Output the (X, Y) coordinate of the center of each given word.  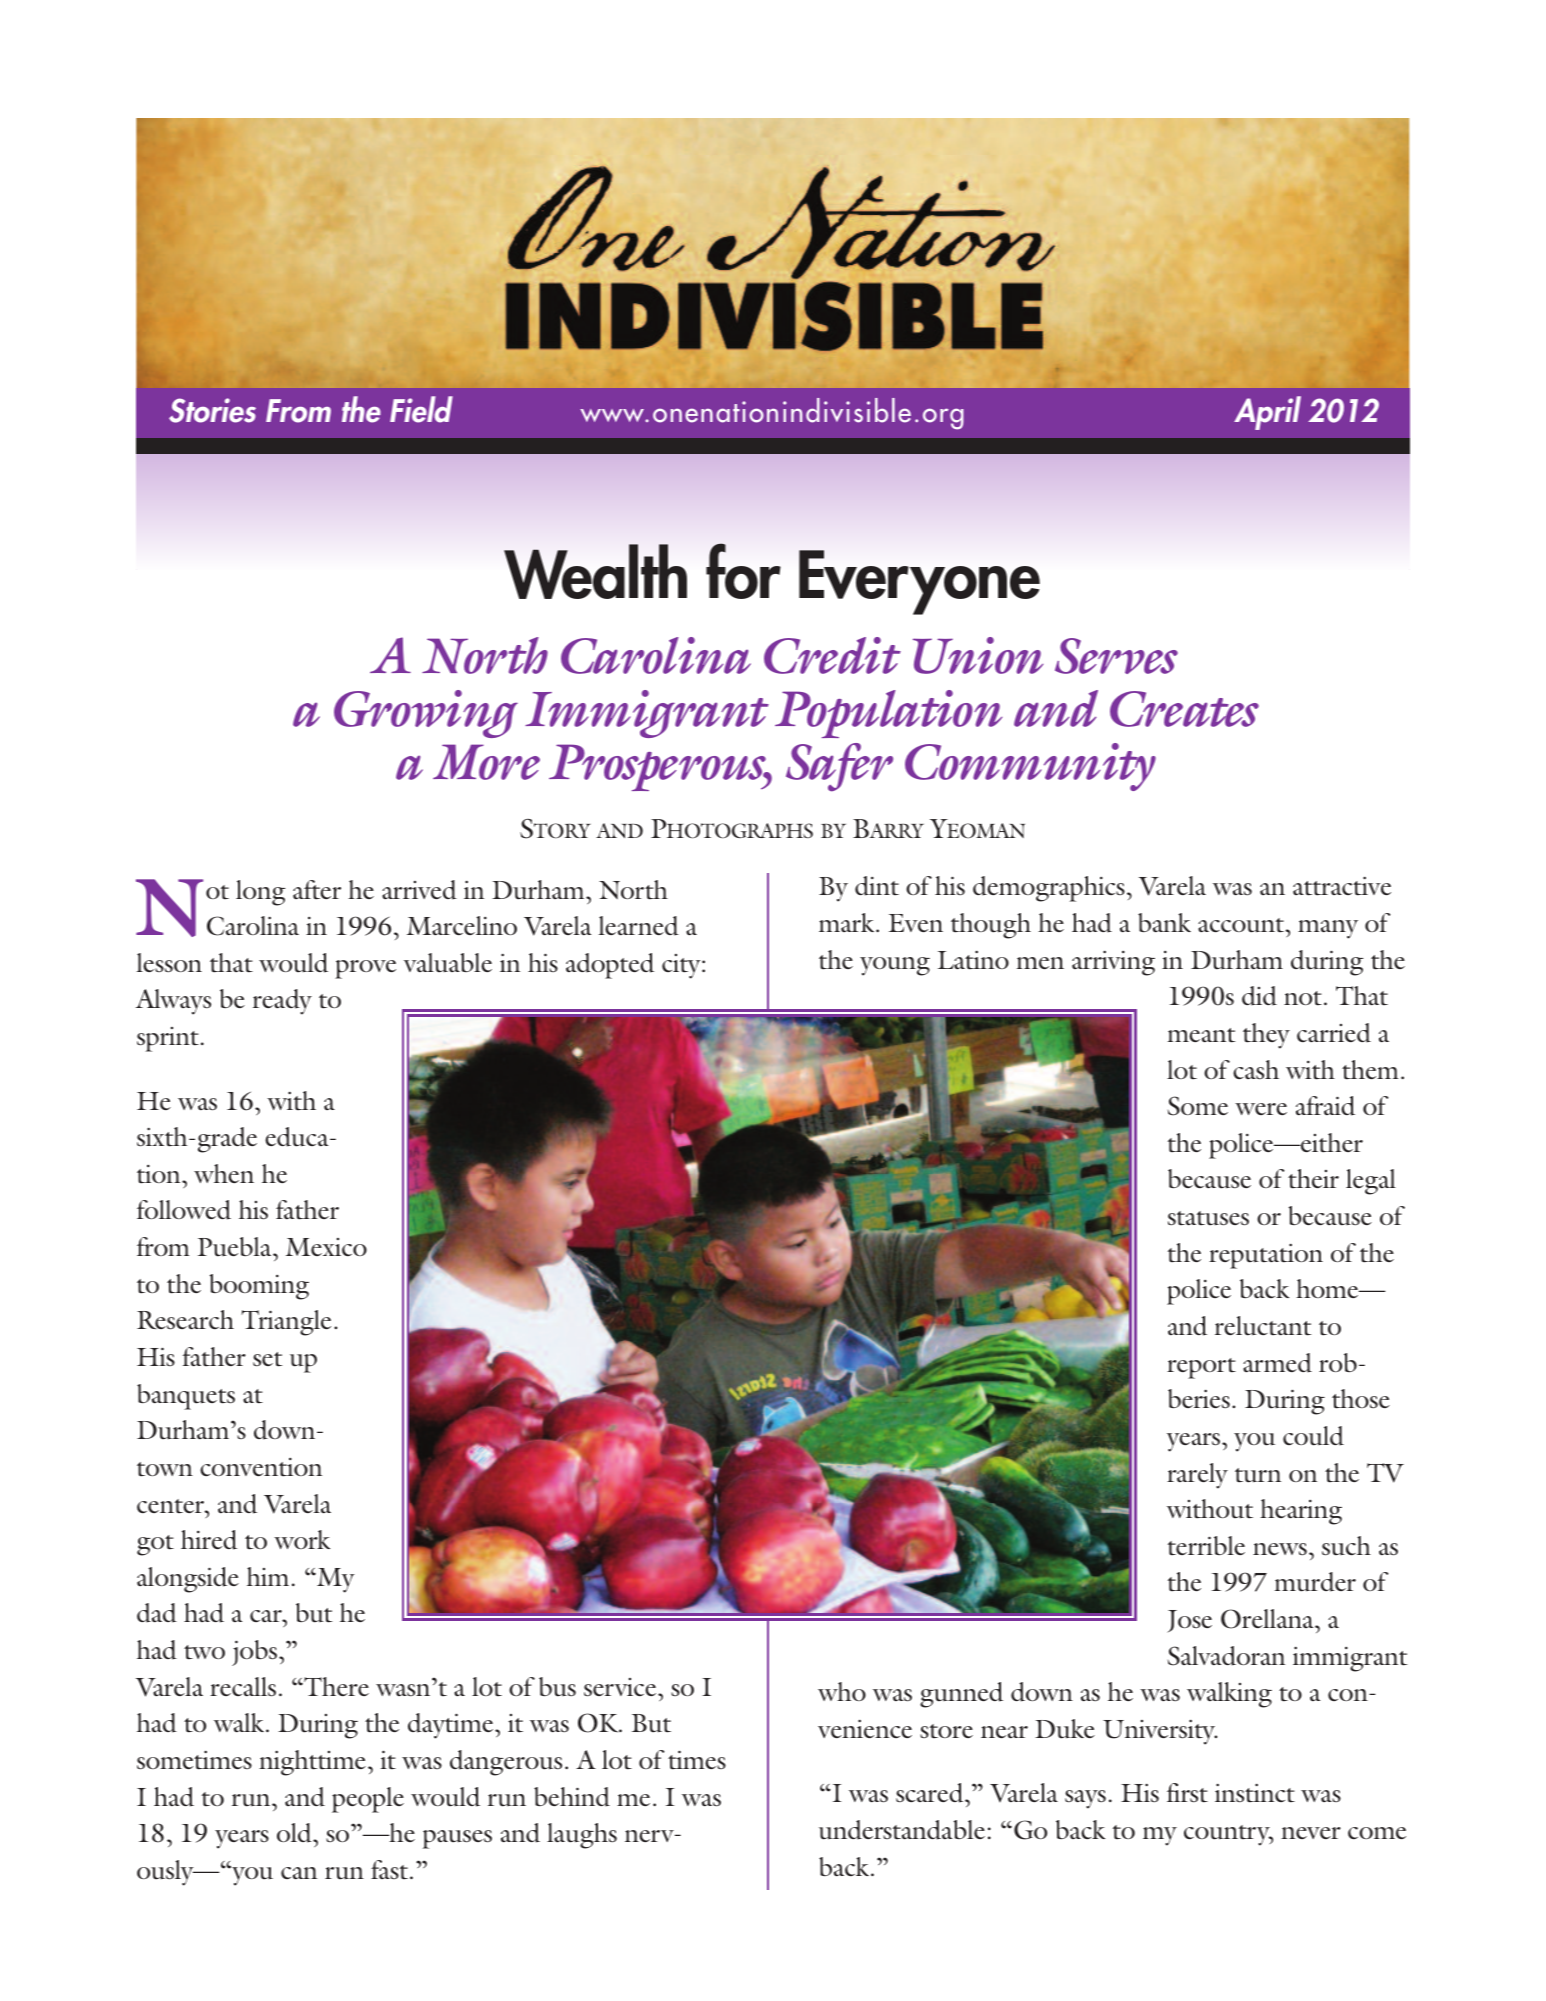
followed (184, 1210)
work (302, 1539)
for (743, 571)
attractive (1342, 886)
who (842, 1691)
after (317, 890)
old (295, 1833)
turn (1258, 1475)
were (1261, 1109)
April (1267, 413)
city (682, 966)
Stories (212, 410)
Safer (839, 767)
